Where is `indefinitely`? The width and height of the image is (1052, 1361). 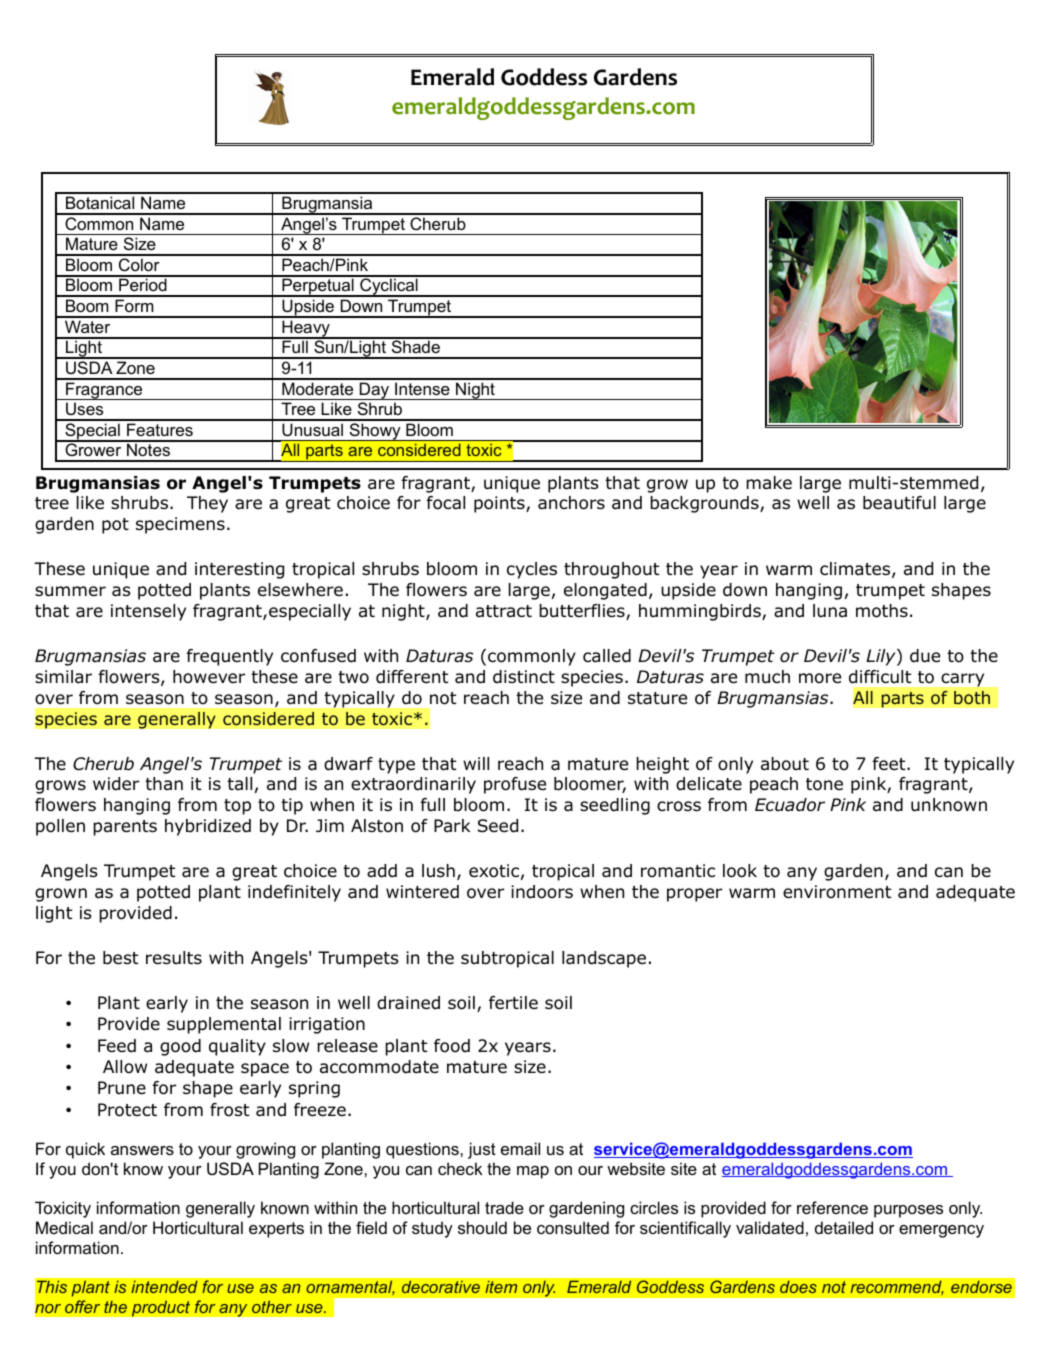 indefinitely is located at coordinates (294, 893).
